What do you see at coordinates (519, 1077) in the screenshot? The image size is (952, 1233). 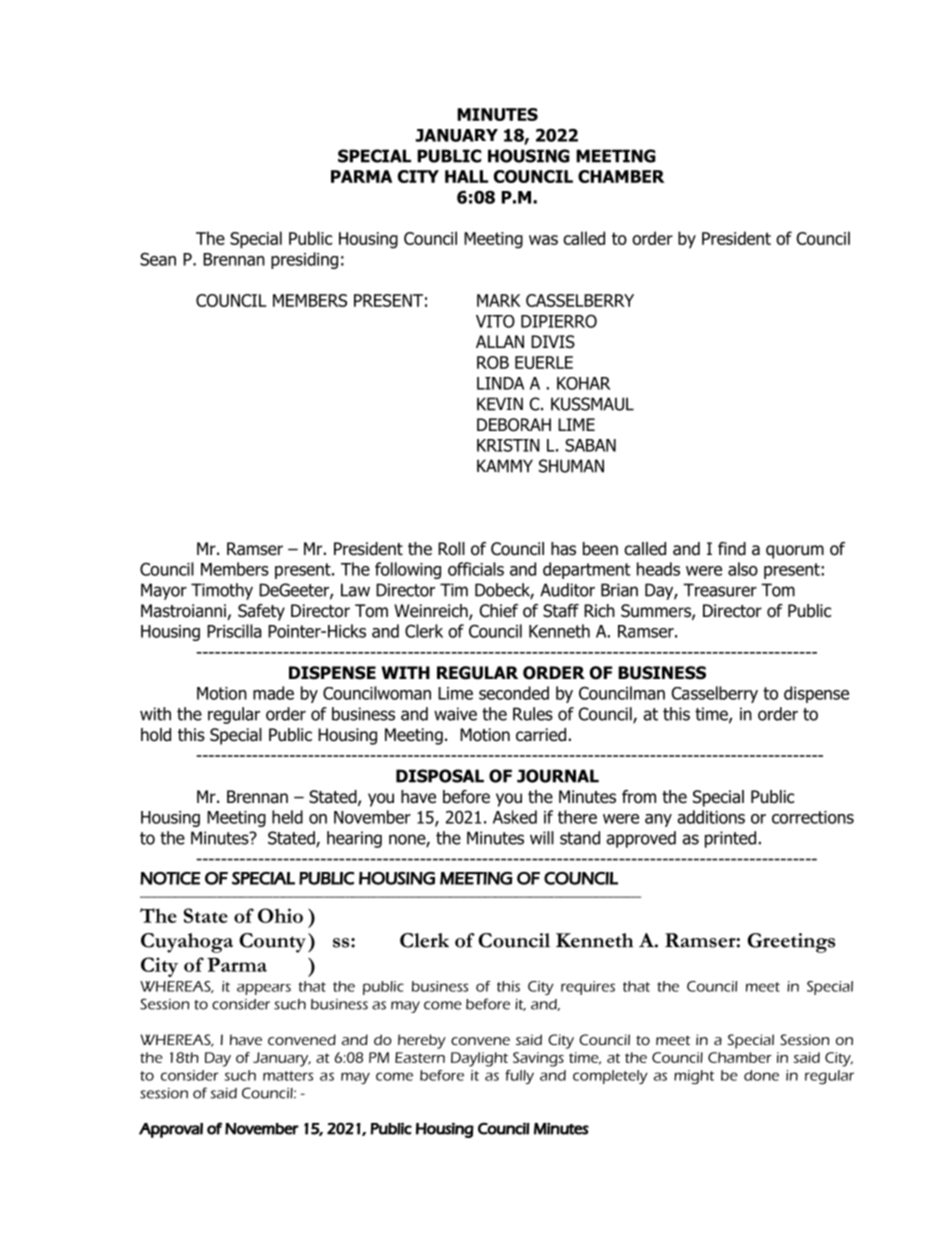 I see `fully` at bounding box center [519, 1077].
